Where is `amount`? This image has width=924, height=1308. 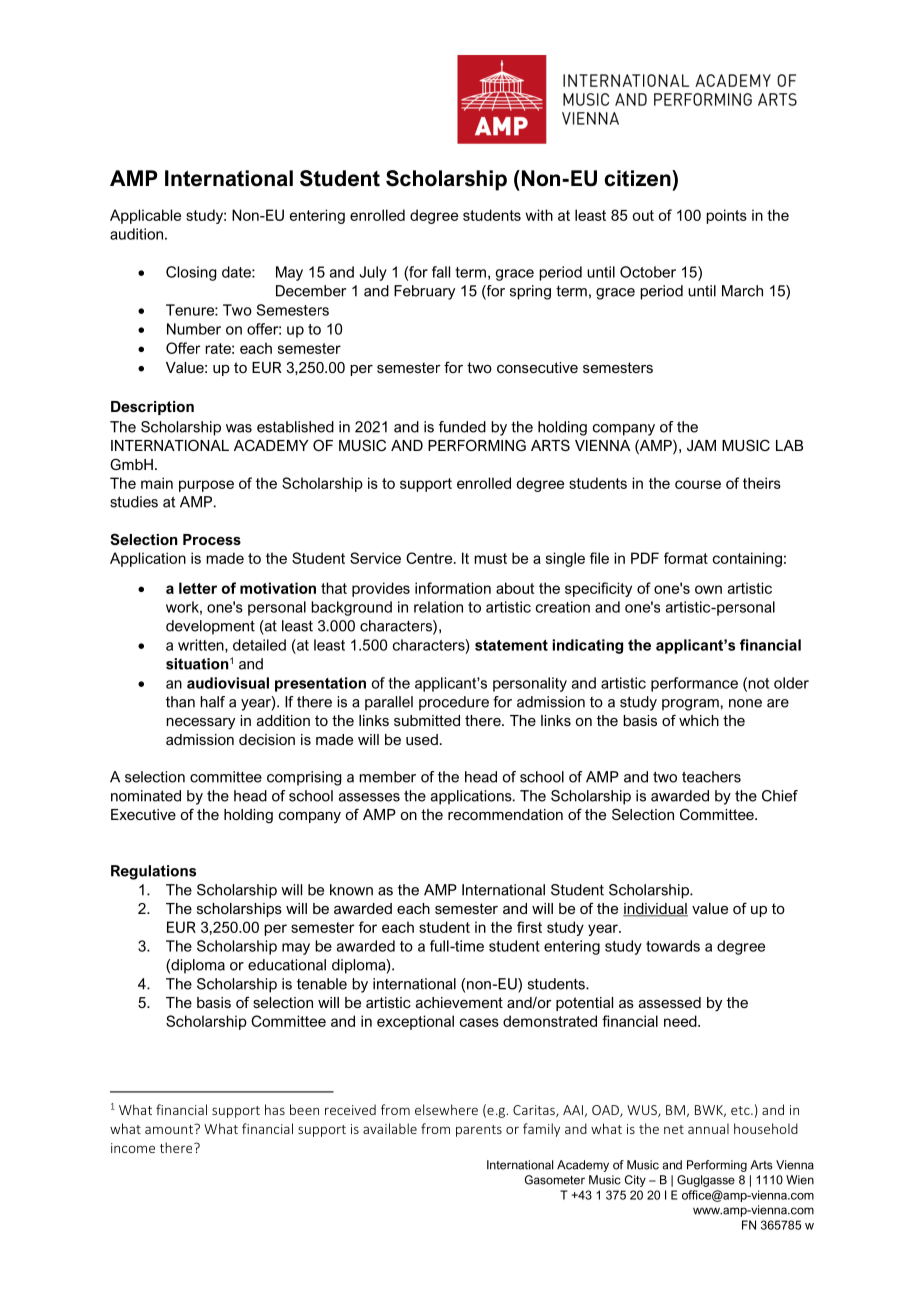
amount is located at coordinates (170, 1129).
